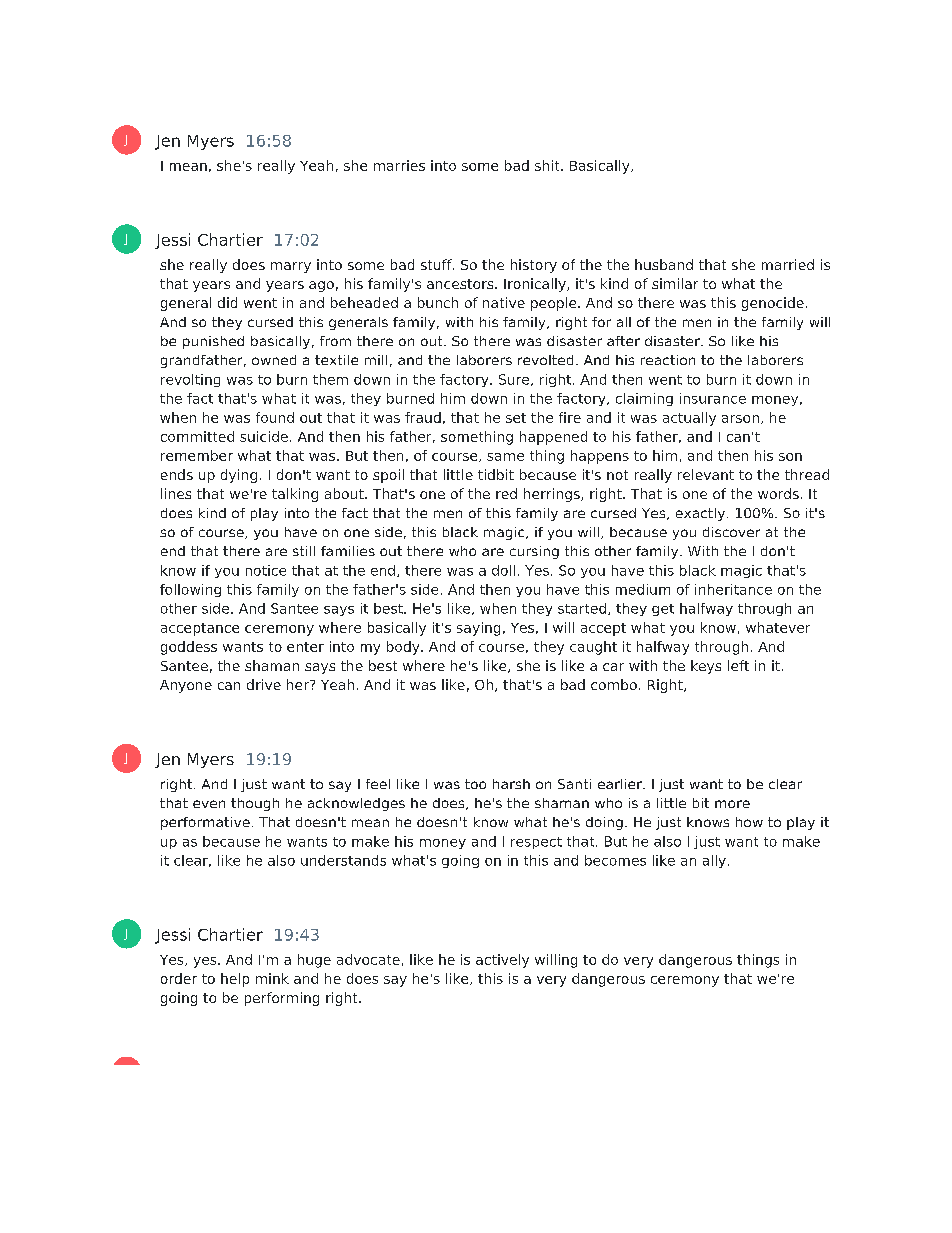  Describe the element at coordinates (235, 980) in the screenshot. I see `help` at that location.
